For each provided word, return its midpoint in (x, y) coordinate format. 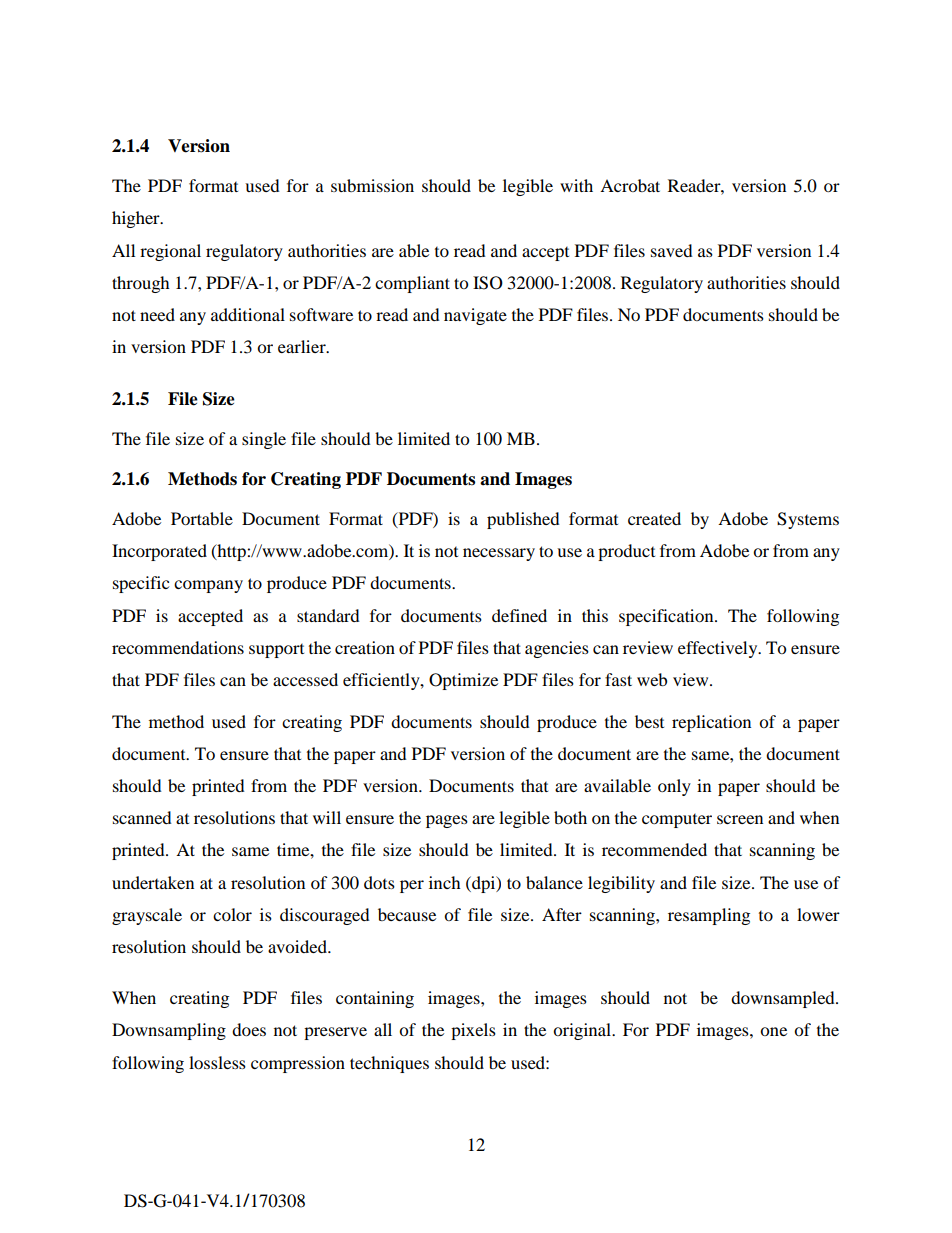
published (523, 520)
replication (711, 723)
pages (447, 821)
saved (672, 250)
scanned (142, 817)
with (576, 185)
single (264, 440)
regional (170, 252)
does (249, 1029)
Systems (808, 520)
